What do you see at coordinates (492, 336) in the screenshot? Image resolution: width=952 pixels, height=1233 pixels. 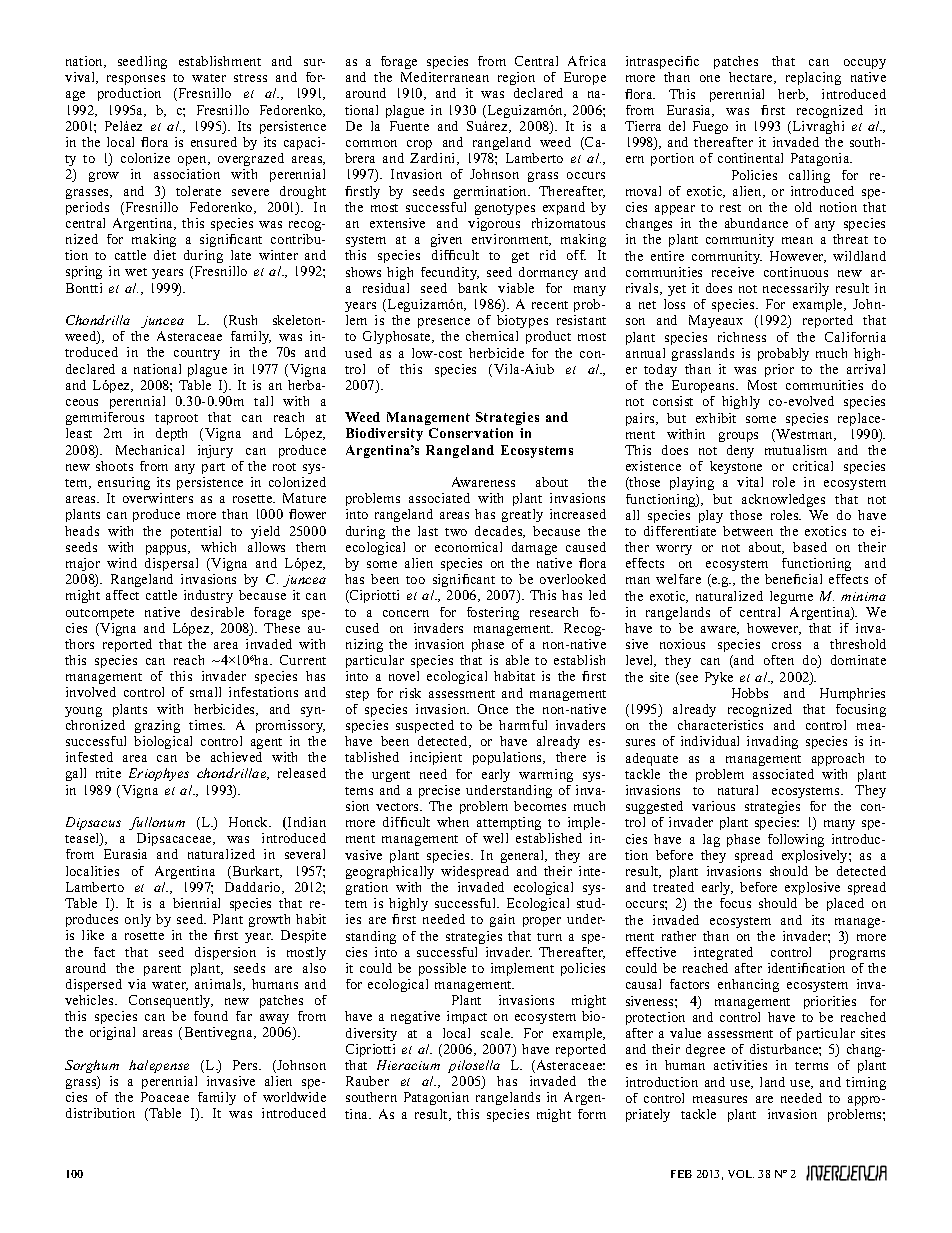 I see `chemical` at bounding box center [492, 336].
